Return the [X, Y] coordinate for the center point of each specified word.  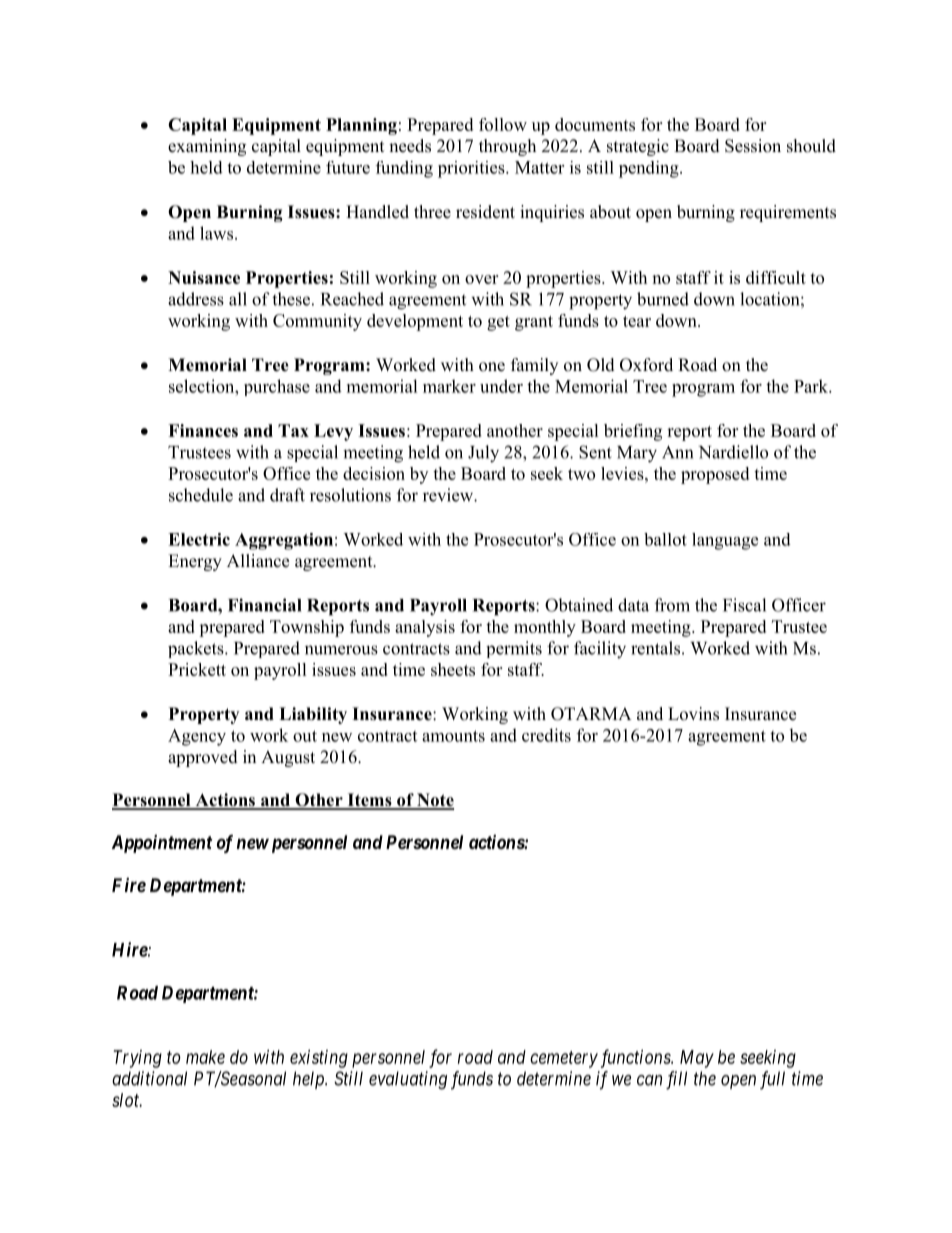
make [205, 1057]
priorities [472, 169]
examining [207, 147]
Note [434, 801]
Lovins [693, 714]
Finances [203, 430]
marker [449, 386]
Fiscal [744, 605]
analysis [425, 628]
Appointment [162, 844]
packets [197, 649]
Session [753, 146]
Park [812, 386]
